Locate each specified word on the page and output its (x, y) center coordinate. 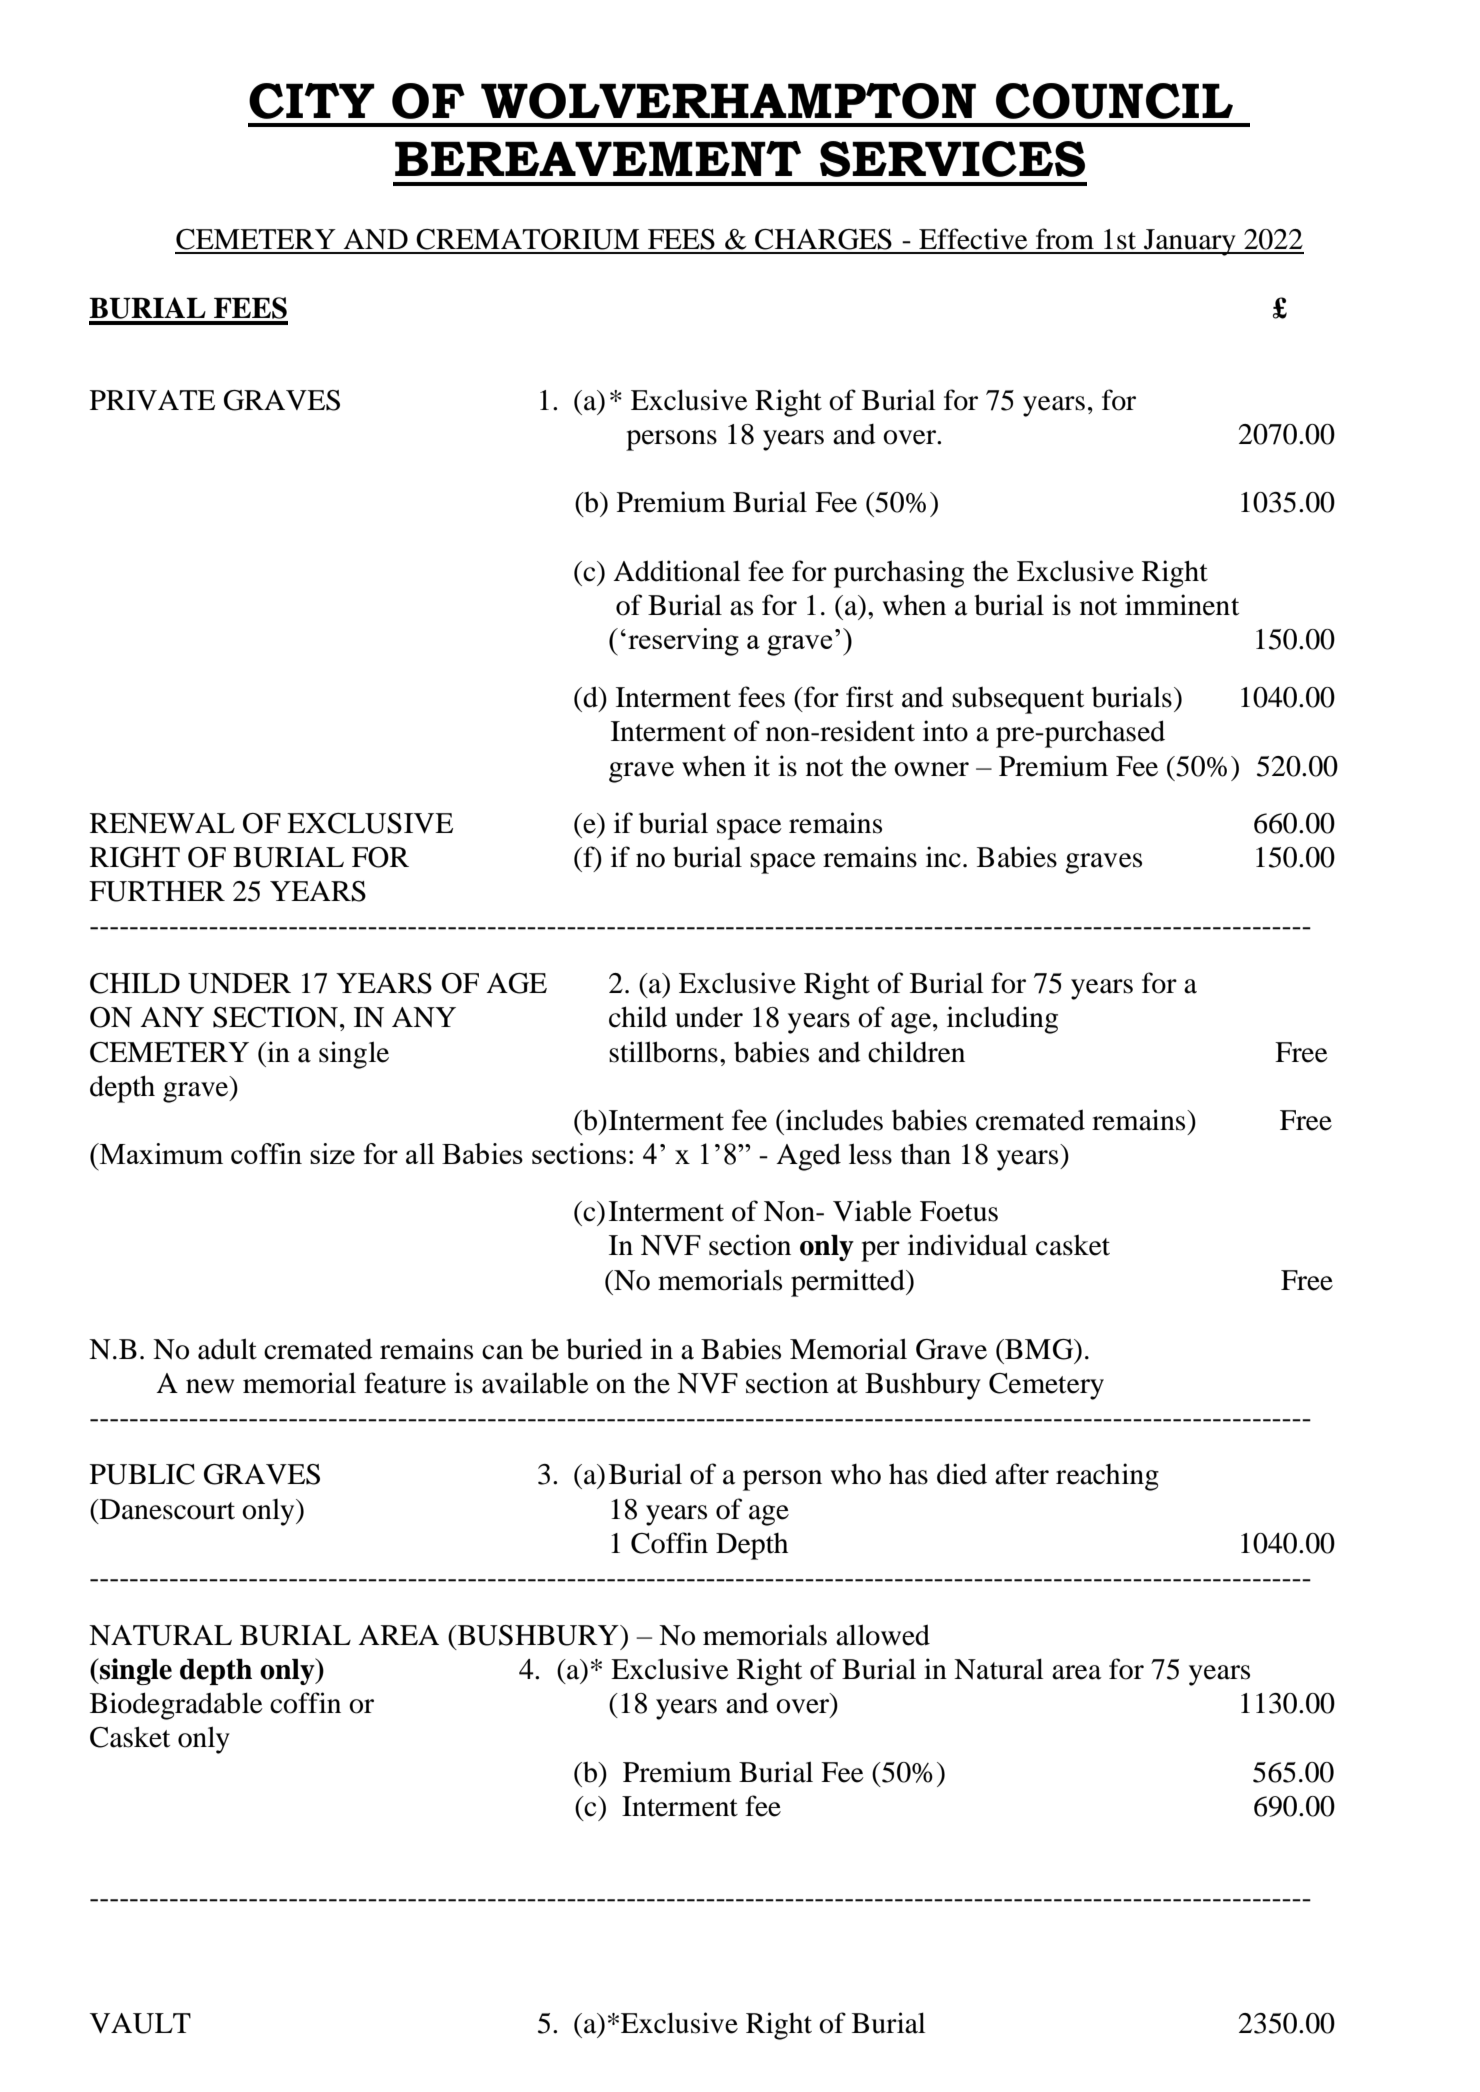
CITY (312, 101)
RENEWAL (162, 823)
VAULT (140, 2023)
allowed (883, 1635)
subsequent (1018, 700)
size (332, 1153)
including (1002, 1020)
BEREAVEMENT (598, 158)
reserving (683, 642)
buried (604, 1349)
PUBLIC (142, 1474)
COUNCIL (1114, 101)
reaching (1107, 1477)
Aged (808, 1157)
